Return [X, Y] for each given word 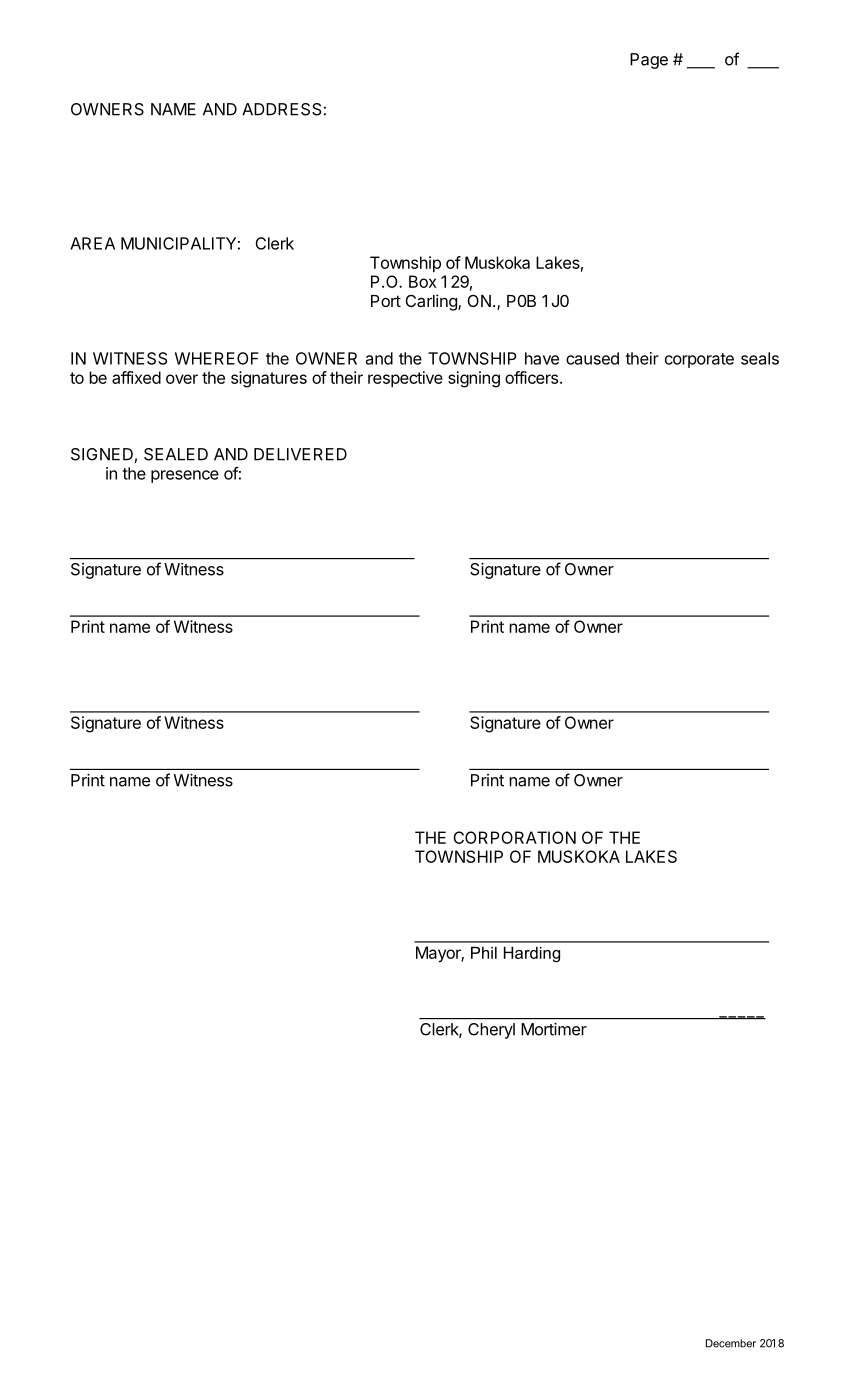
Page [649, 61]
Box [423, 281]
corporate [699, 360]
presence [185, 476]
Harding [532, 955]
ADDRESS [281, 109]
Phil [484, 953]
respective [405, 379]
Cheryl [491, 1031]
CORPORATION [514, 837]
